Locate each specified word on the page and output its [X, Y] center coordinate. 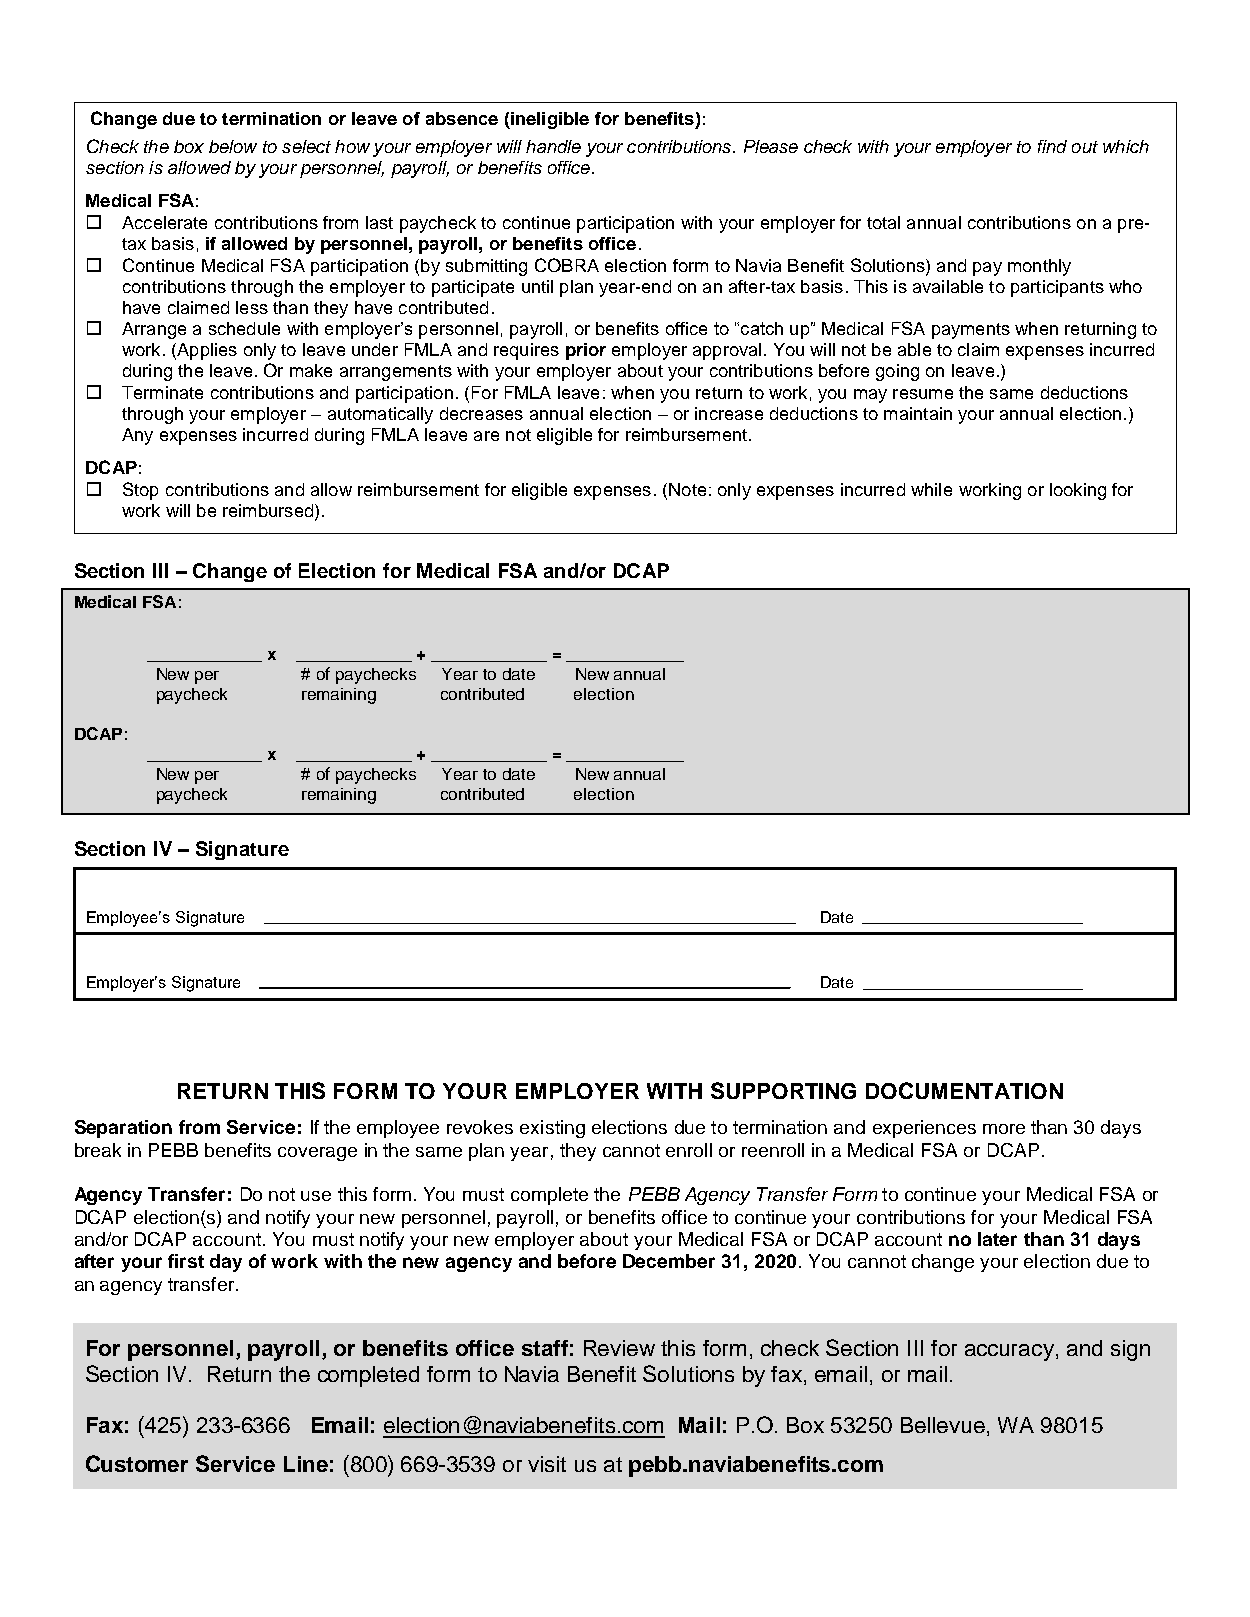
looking [1078, 491]
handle [553, 146]
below [233, 146]
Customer [137, 1463]
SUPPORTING [783, 1090]
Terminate [162, 392]
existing [552, 1129]
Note [687, 489]
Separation [123, 1129]
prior [586, 351]
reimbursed [268, 510]
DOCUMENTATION [964, 1090]
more [1004, 1129]
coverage [317, 1154]
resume [923, 394]
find [1052, 146]
